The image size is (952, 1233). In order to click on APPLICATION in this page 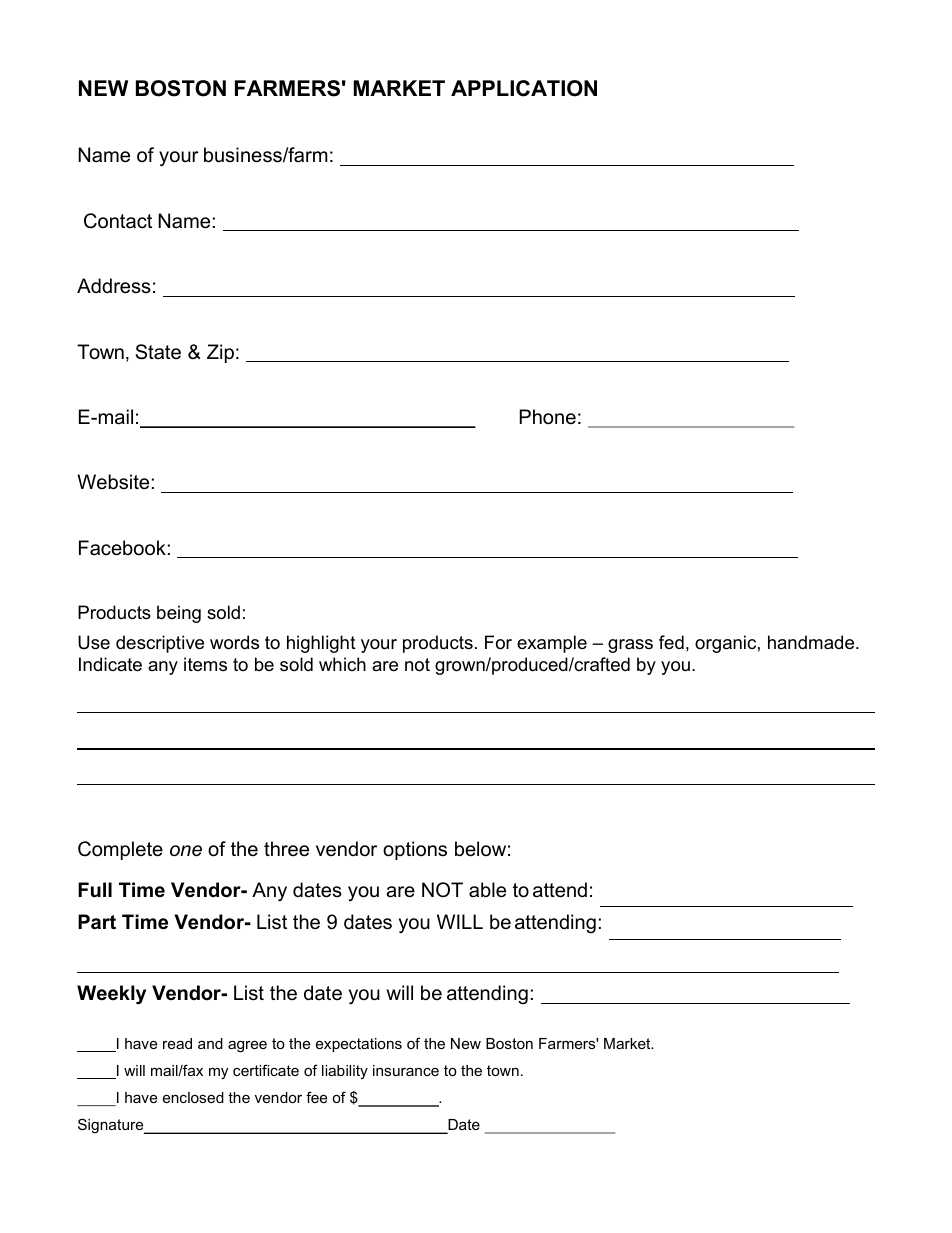, I will do `click(524, 88)`.
